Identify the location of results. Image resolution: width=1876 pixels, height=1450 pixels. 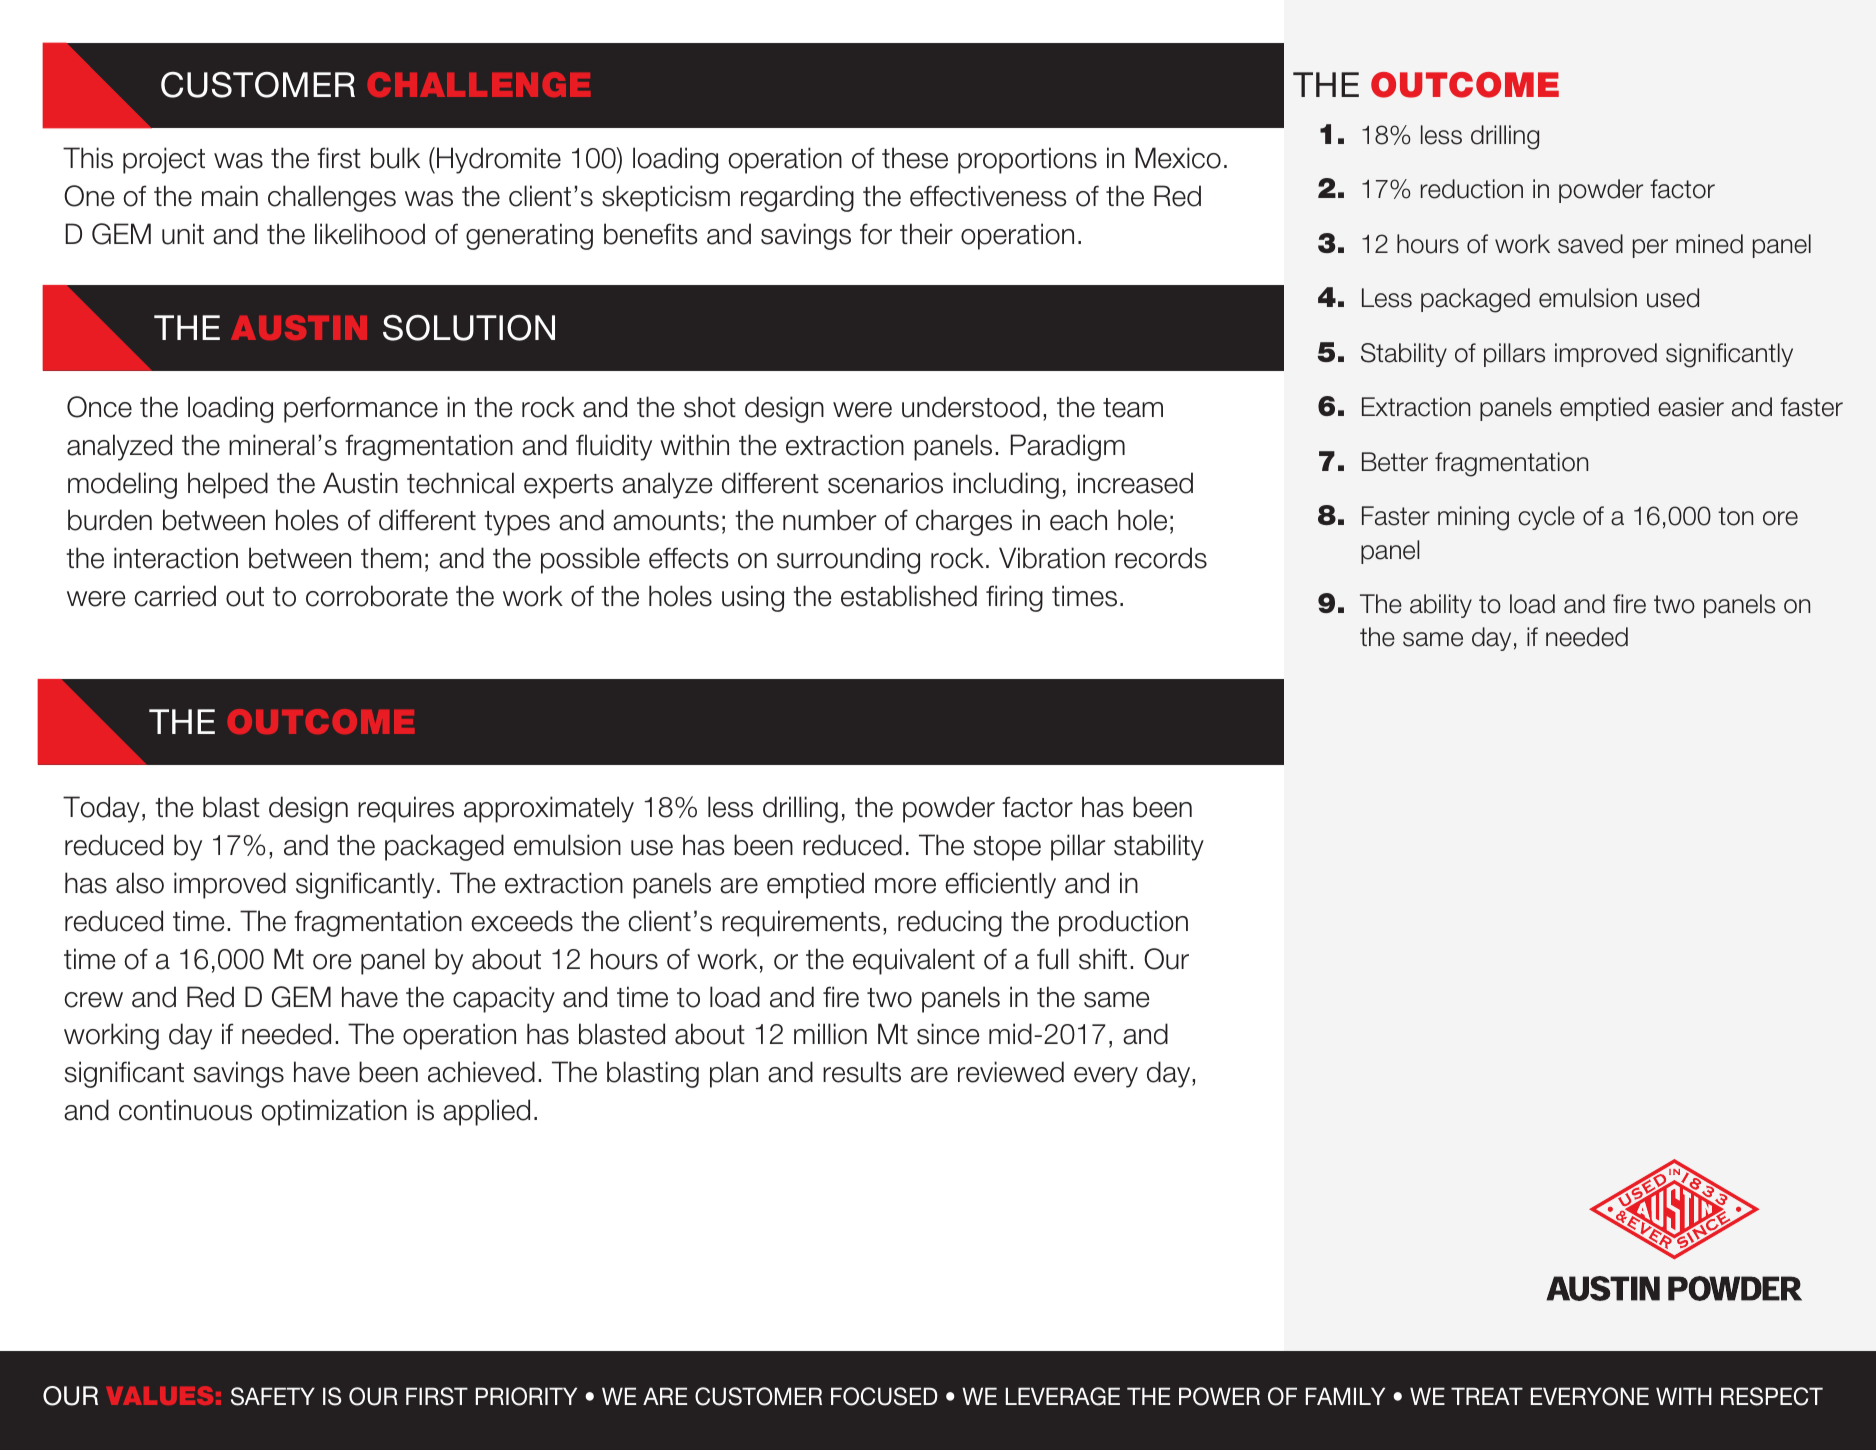
(862, 1072).
